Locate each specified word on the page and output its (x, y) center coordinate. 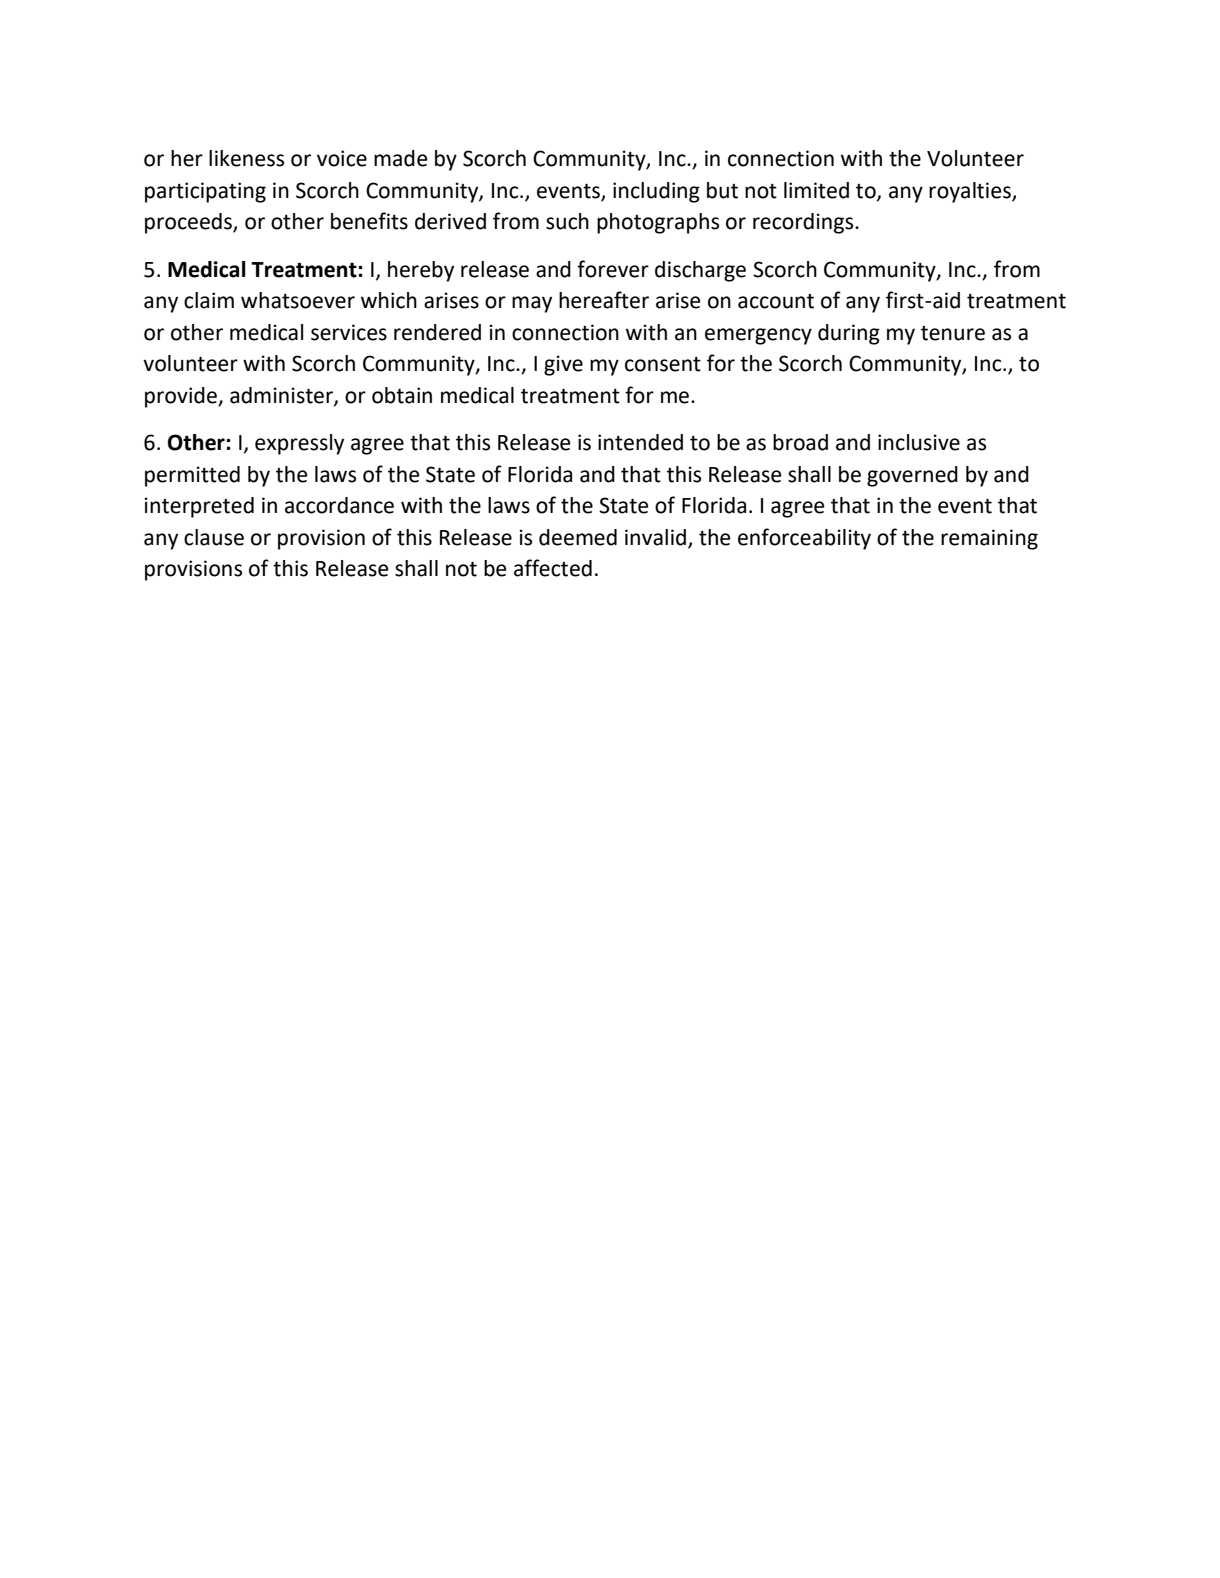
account (776, 301)
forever (613, 269)
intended (640, 442)
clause (214, 537)
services (349, 332)
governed (912, 476)
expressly (299, 444)
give (563, 365)
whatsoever (298, 300)
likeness (246, 158)
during (849, 334)
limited (816, 190)
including (656, 192)
